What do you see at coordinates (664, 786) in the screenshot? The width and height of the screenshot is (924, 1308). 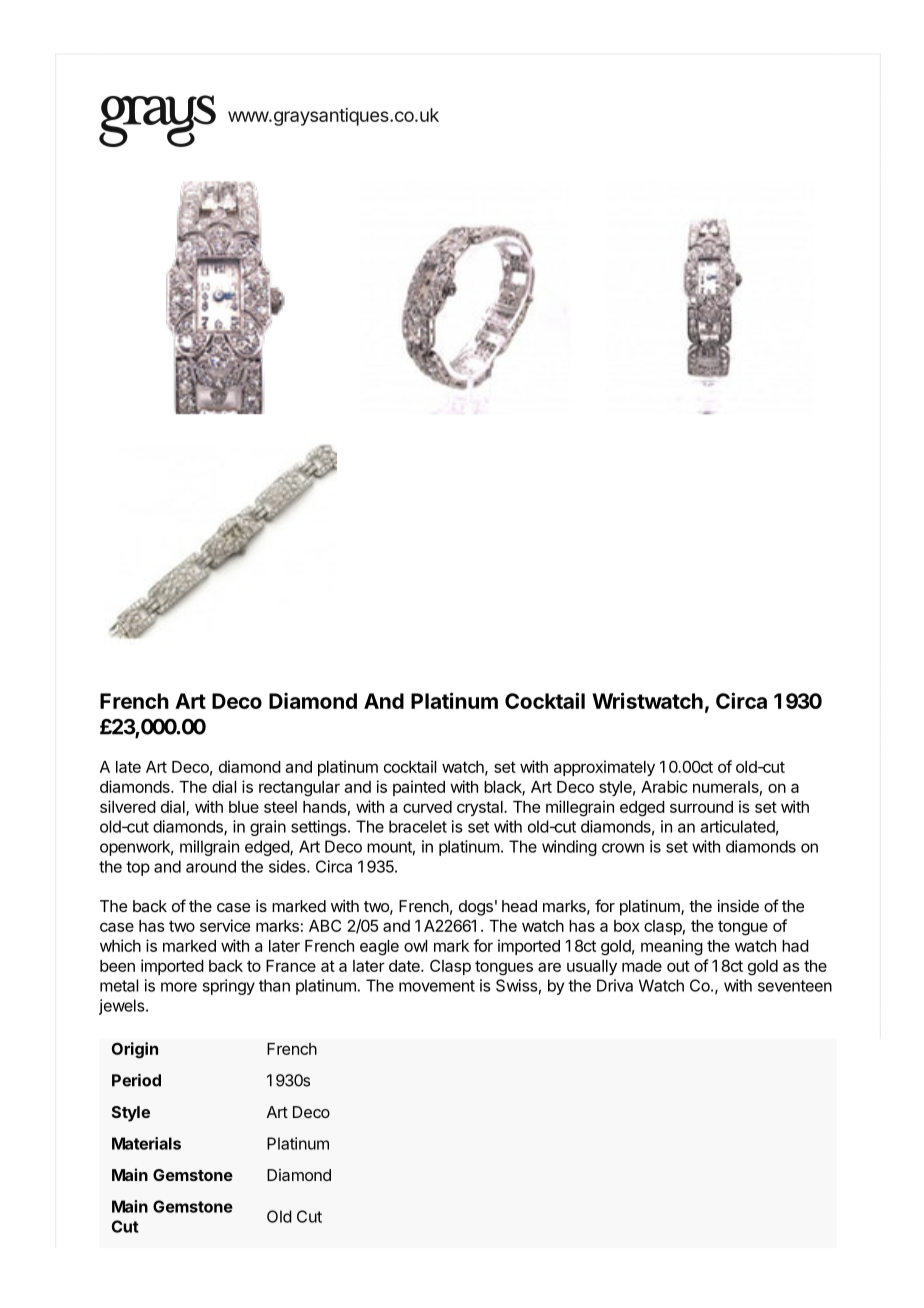 I see `Arabic` at bounding box center [664, 786].
